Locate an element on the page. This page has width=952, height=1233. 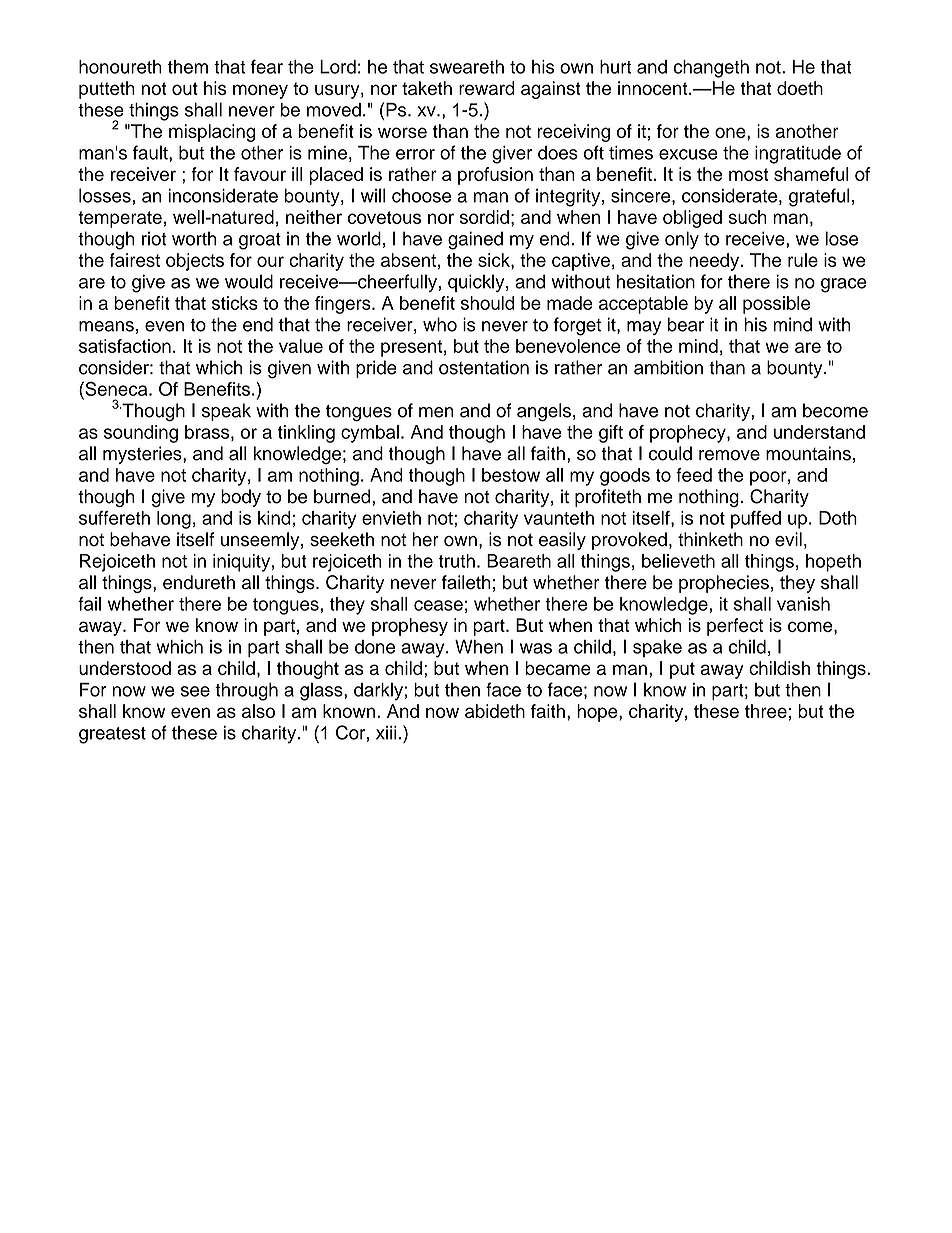
remove is located at coordinates (729, 455).
